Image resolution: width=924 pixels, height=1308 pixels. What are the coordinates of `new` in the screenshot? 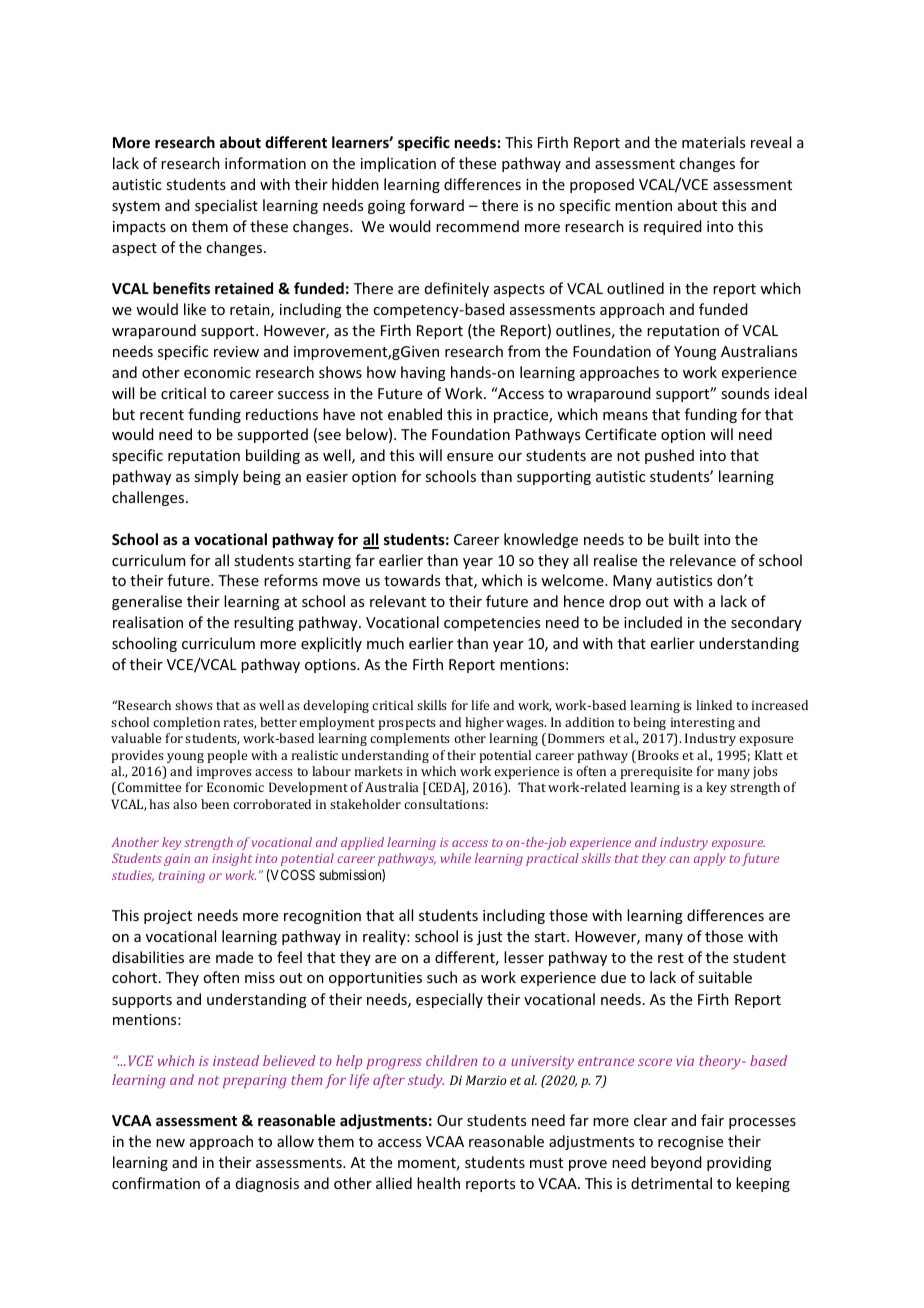 It's located at (170, 1143).
